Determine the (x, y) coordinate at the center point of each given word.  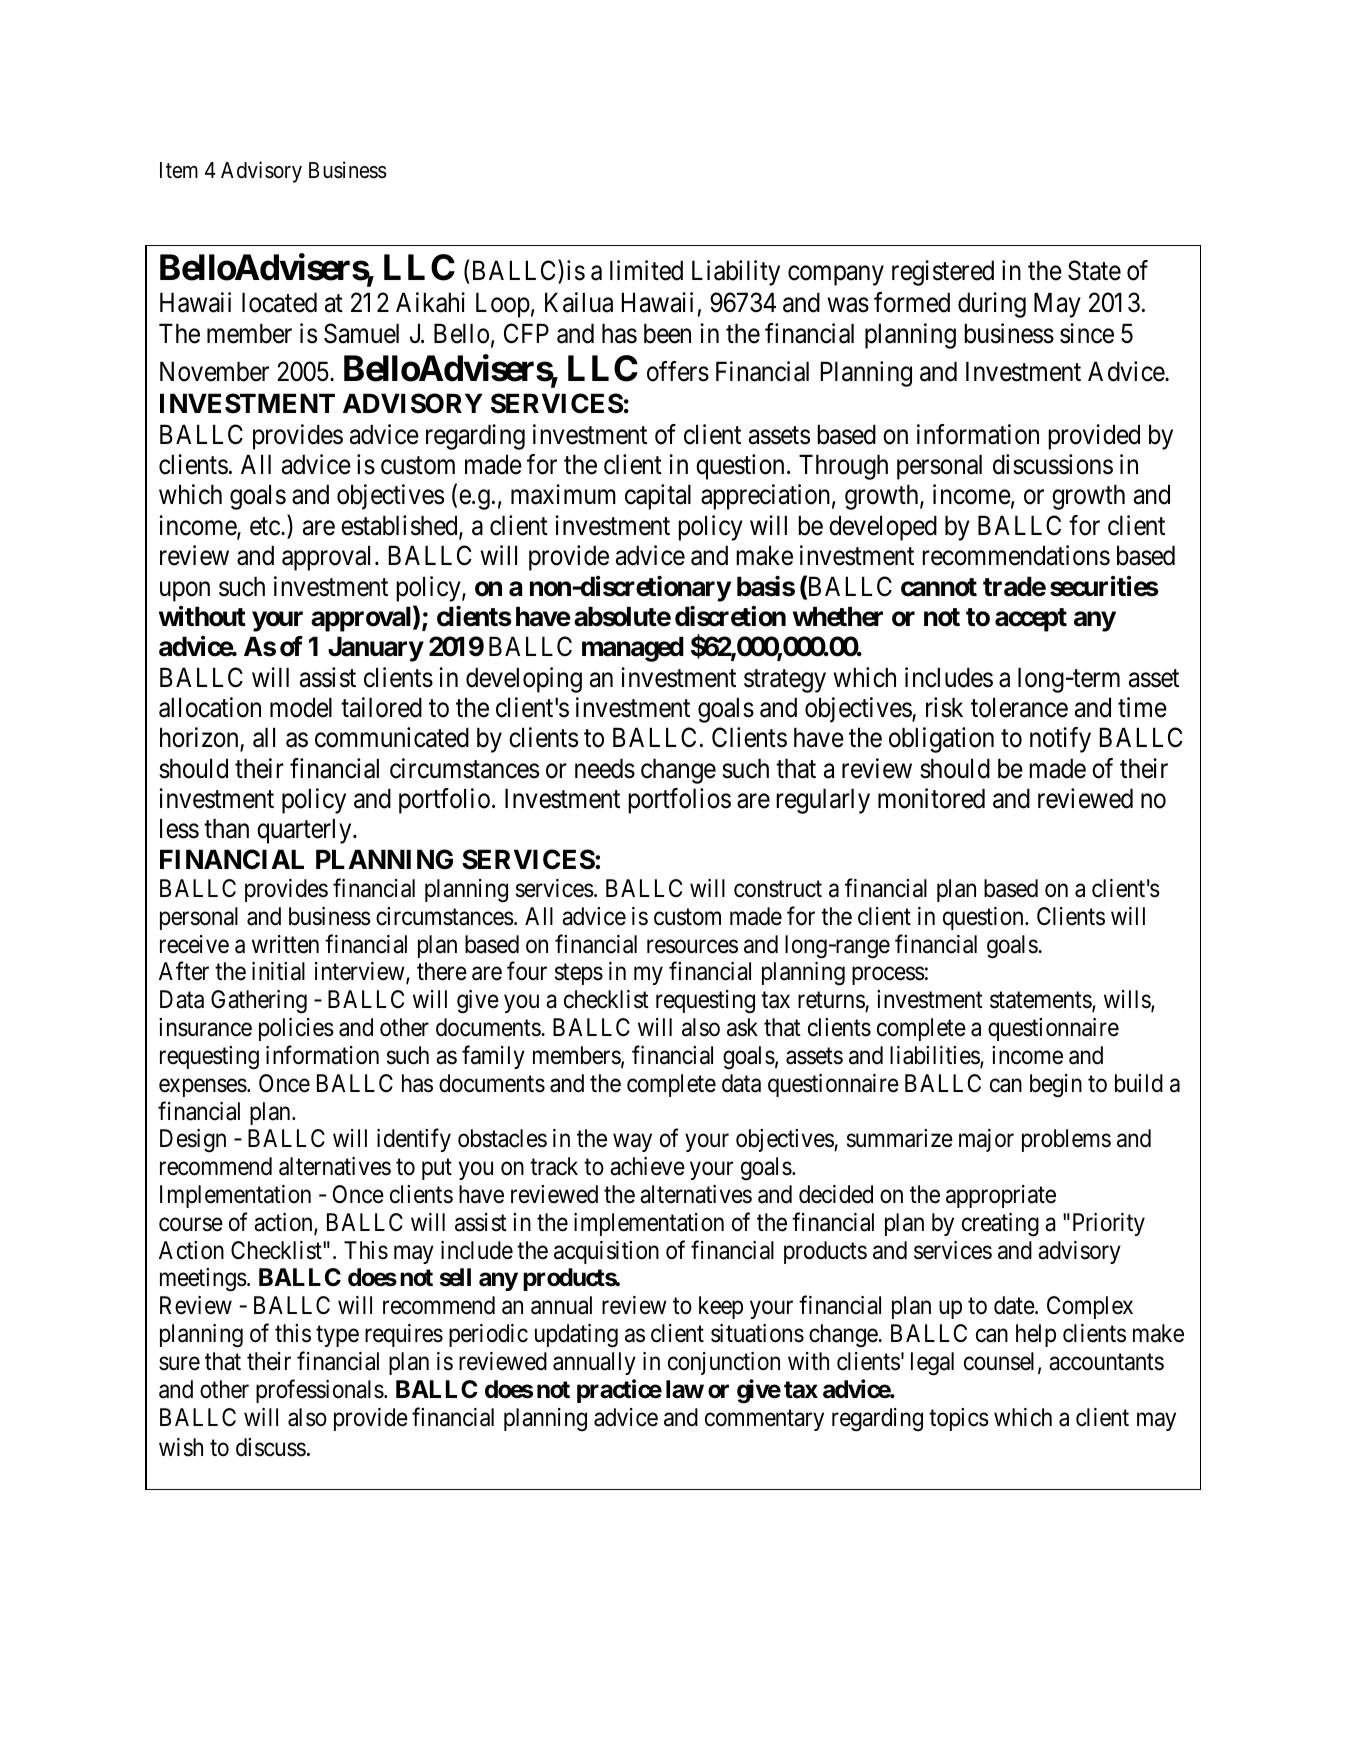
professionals (320, 1391)
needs (605, 768)
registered (943, 273)
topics (959, 1419)
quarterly (305, 831)
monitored (931, 798)
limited (646, 270)
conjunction (724, 1363)
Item (179, 170)
